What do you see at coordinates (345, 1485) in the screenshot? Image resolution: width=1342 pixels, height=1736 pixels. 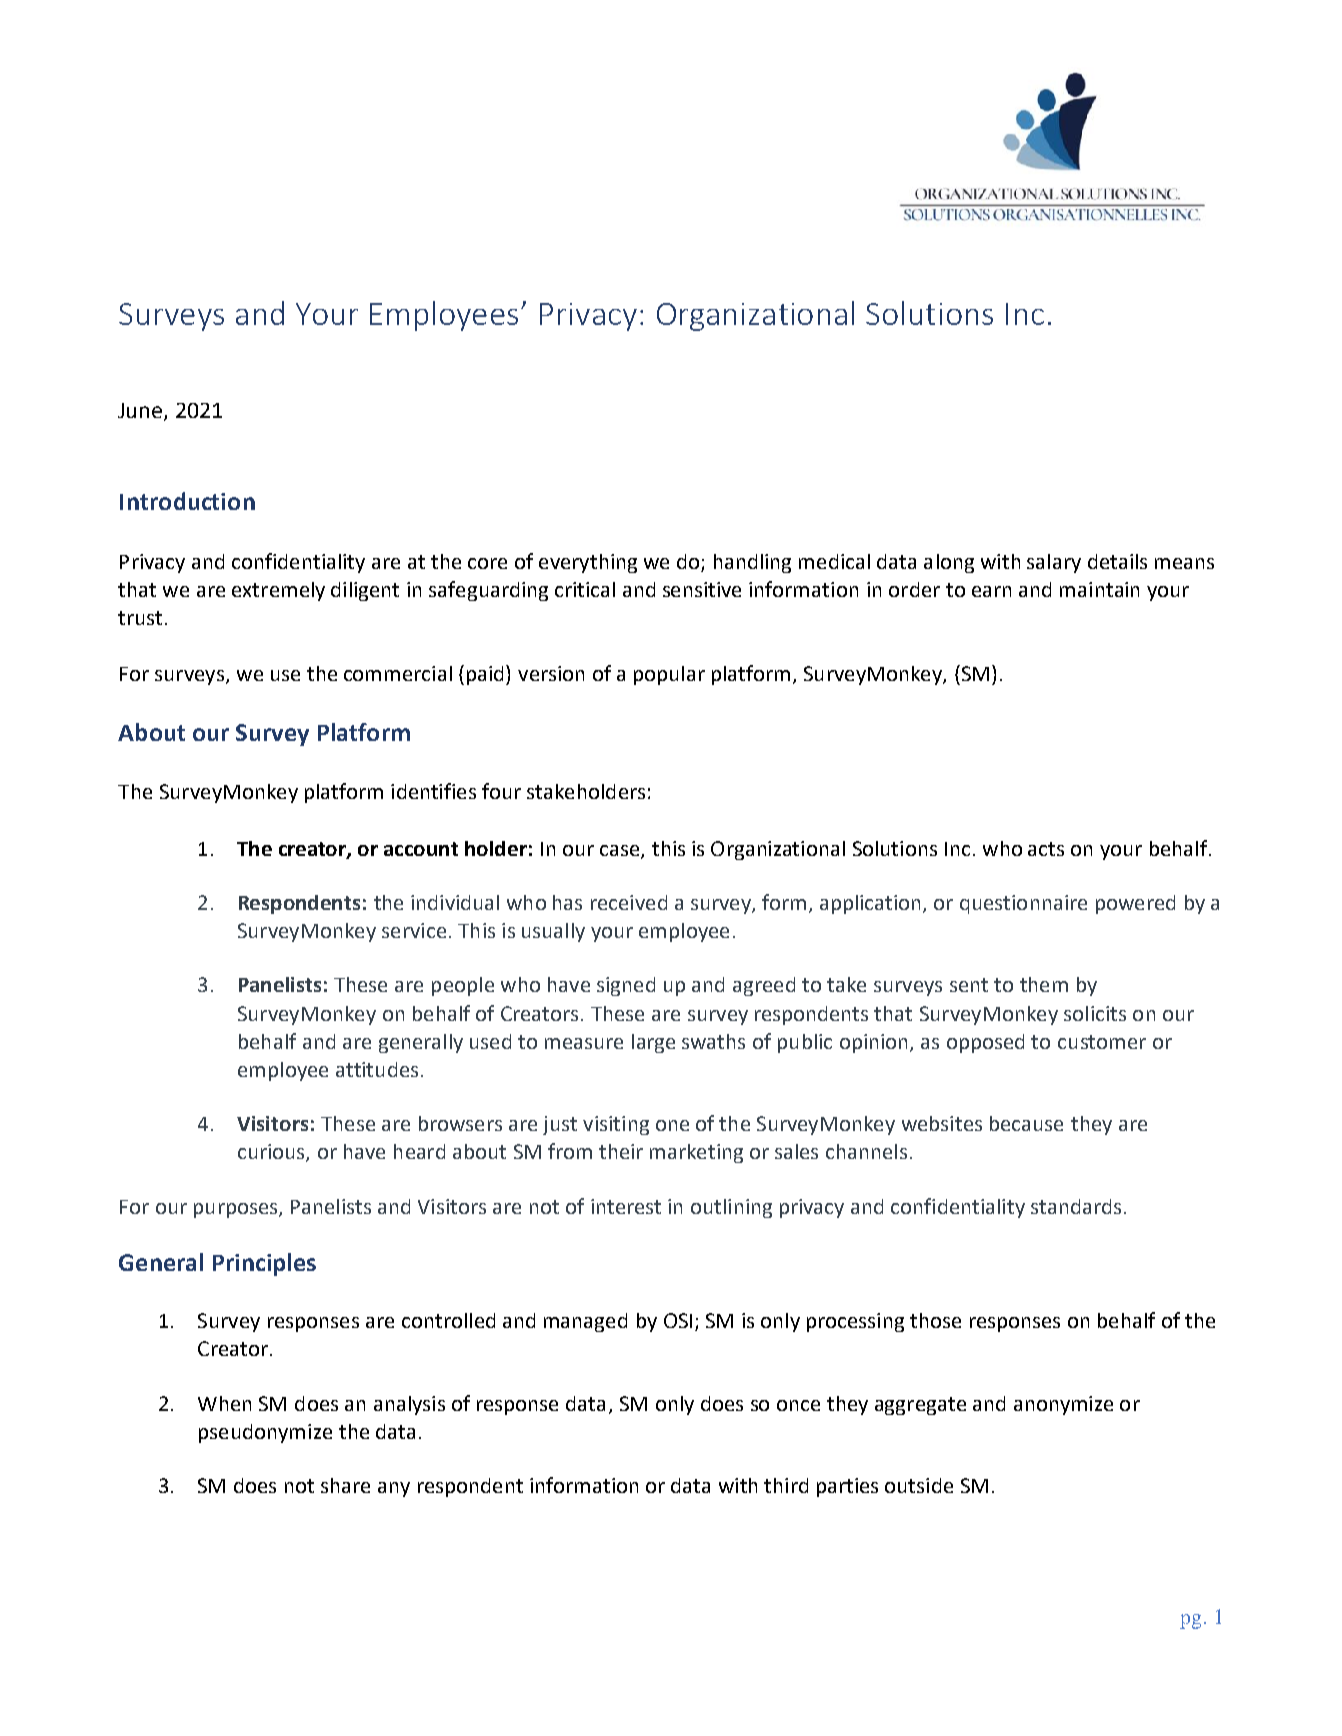 I see `share` at bounding box center [345, 1485].
